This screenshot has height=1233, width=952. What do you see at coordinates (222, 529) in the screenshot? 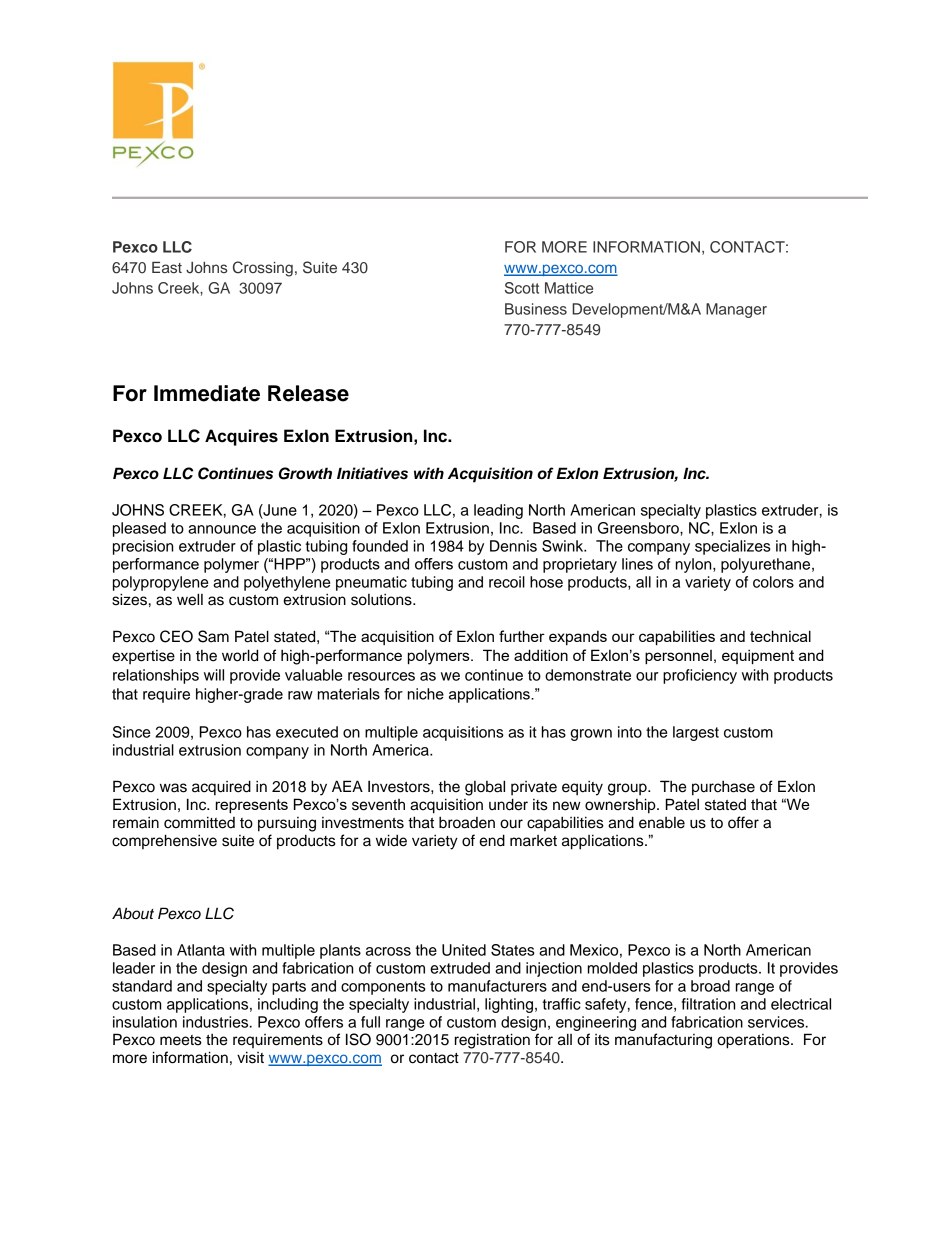
I see `announce` at bounding box center [222, 529].
